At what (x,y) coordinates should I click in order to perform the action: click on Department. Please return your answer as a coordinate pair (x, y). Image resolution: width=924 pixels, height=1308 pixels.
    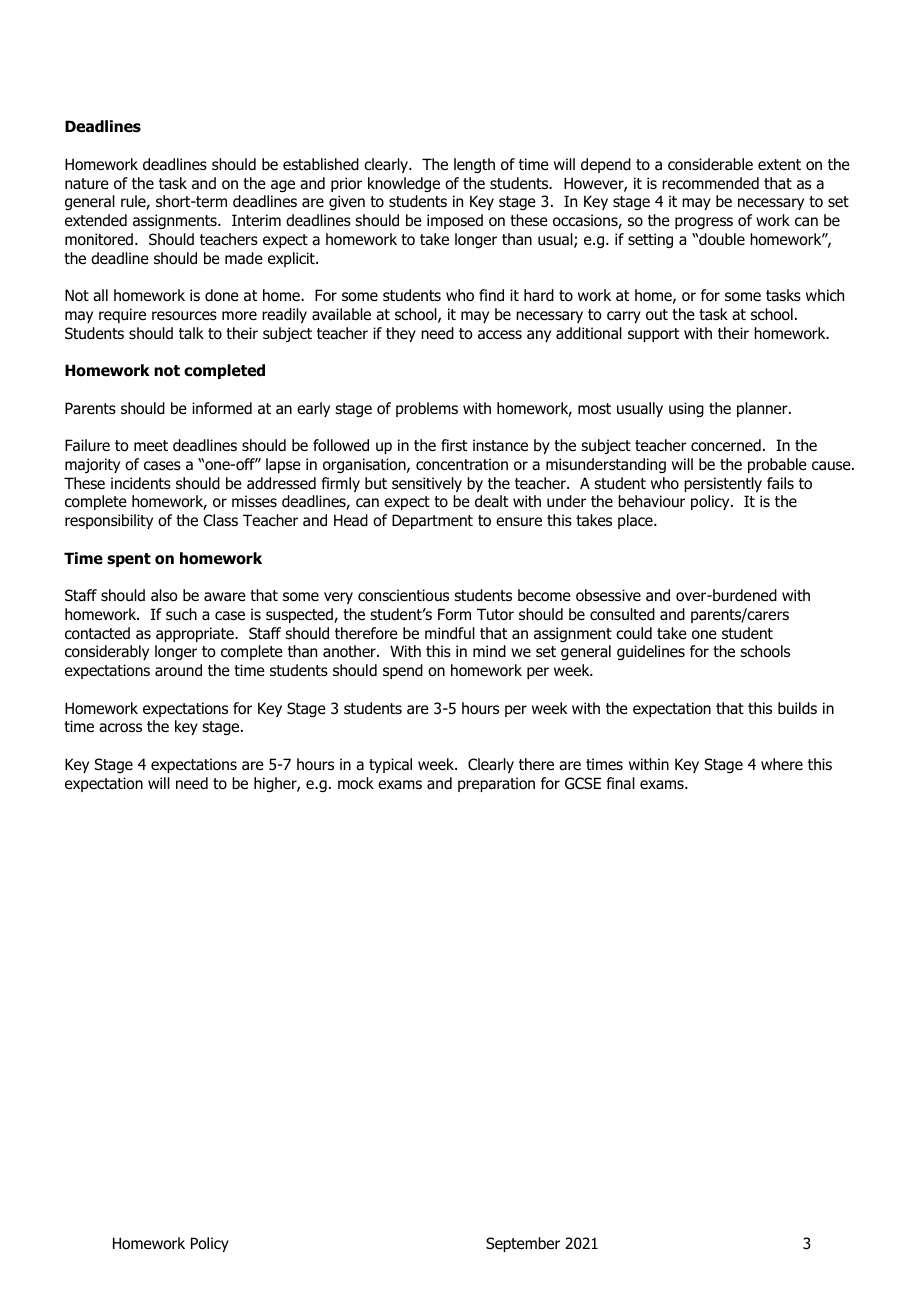
    Looking at the image, I should click on (432, 521).
